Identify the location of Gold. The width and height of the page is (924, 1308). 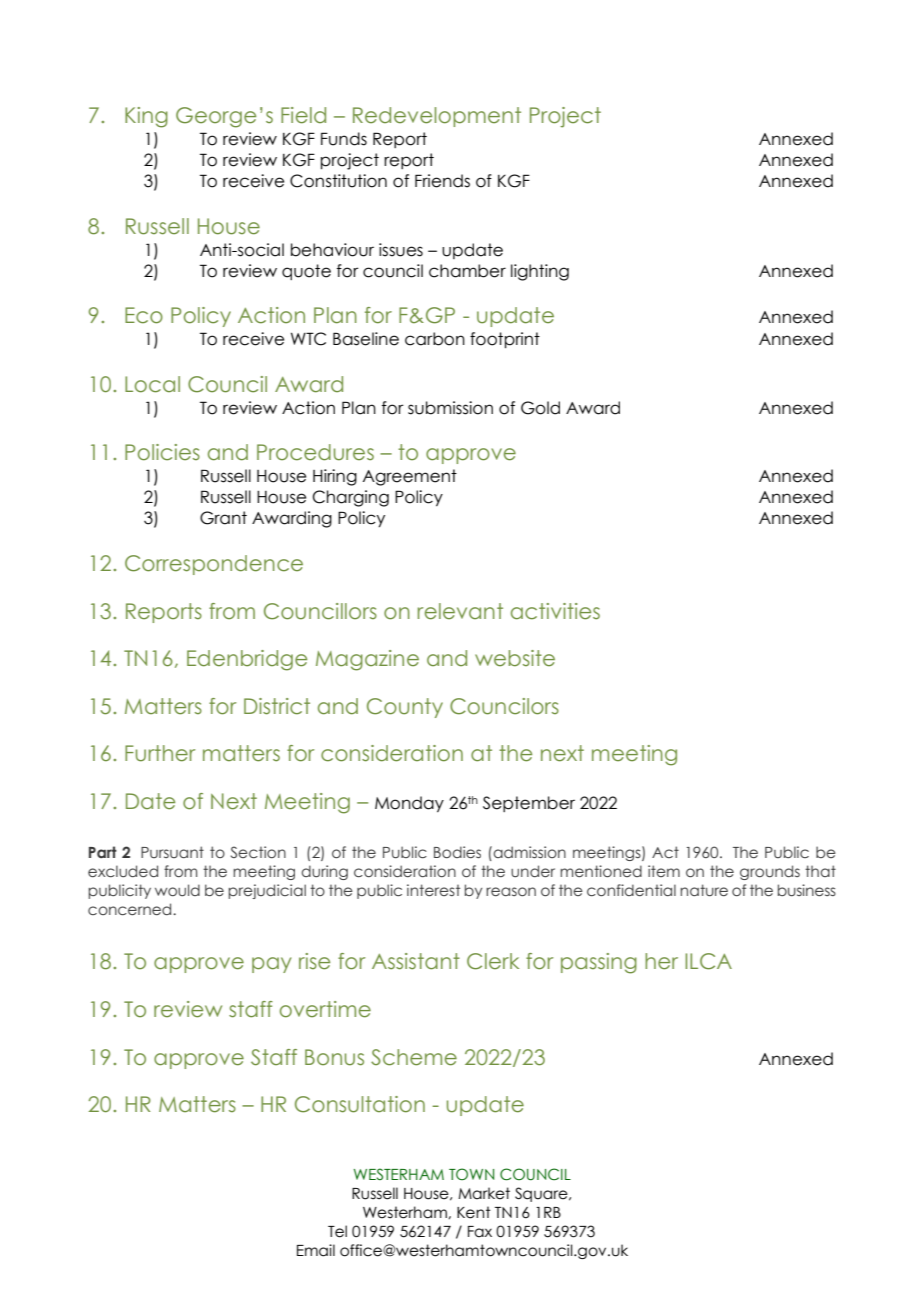
(540, 408).
